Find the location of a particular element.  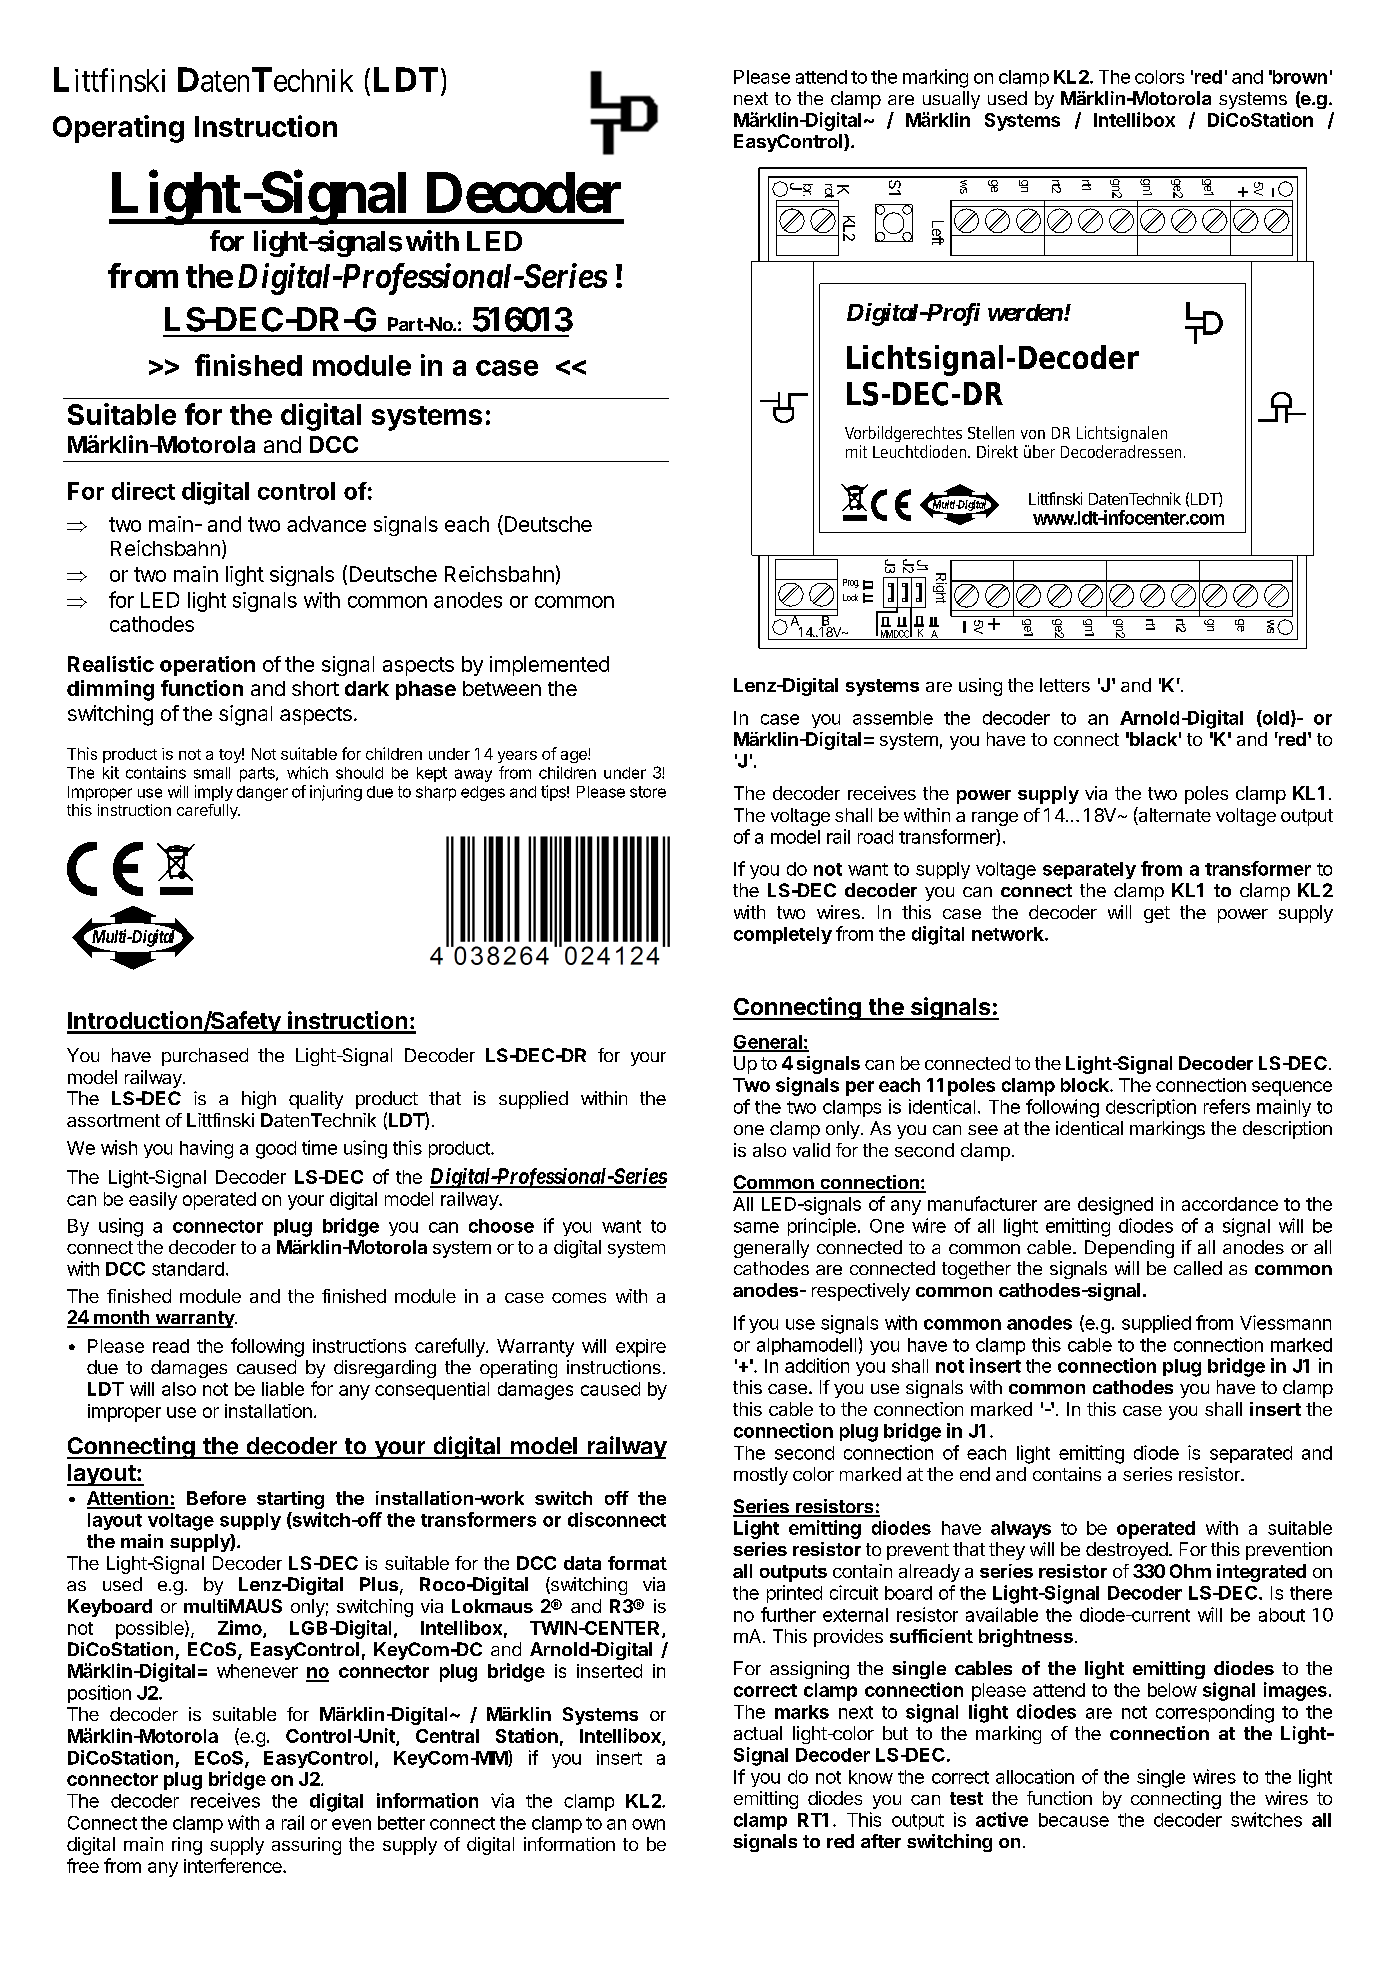

store is located at coordinates (648, 792).
